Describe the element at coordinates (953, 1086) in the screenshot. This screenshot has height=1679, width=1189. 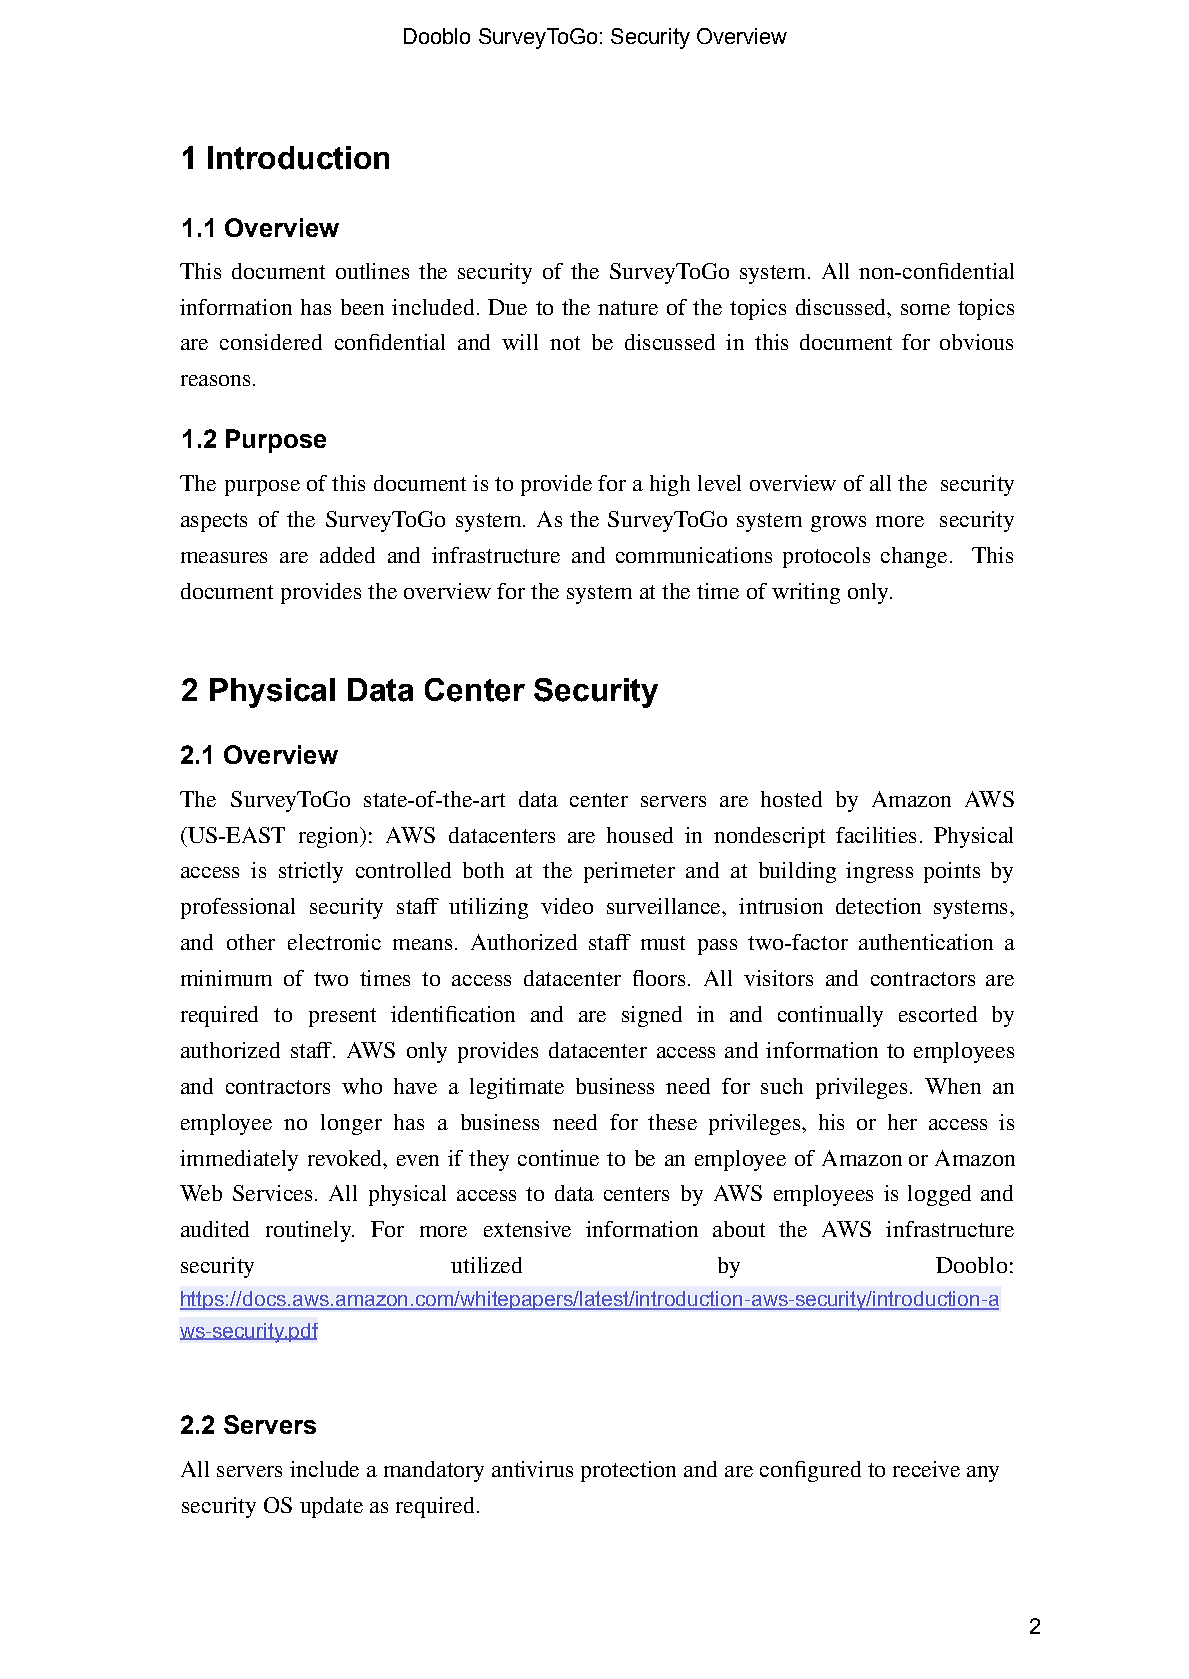
I see `When` at that location.
